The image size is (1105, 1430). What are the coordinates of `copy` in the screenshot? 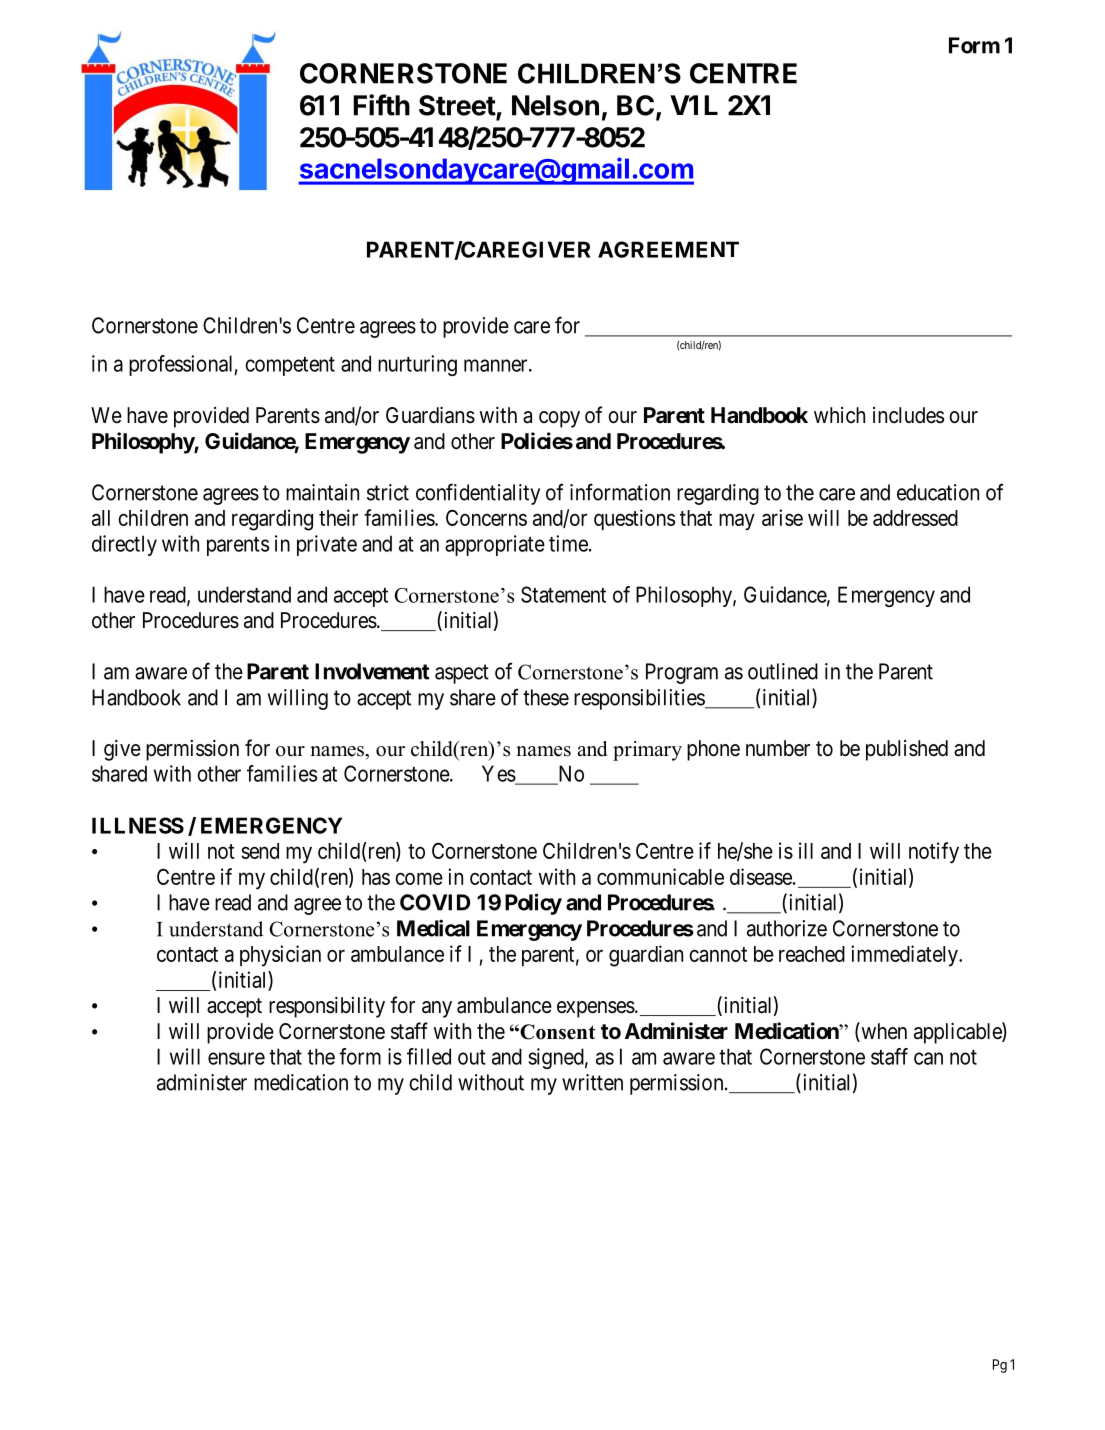 It's located at (559, 419).
